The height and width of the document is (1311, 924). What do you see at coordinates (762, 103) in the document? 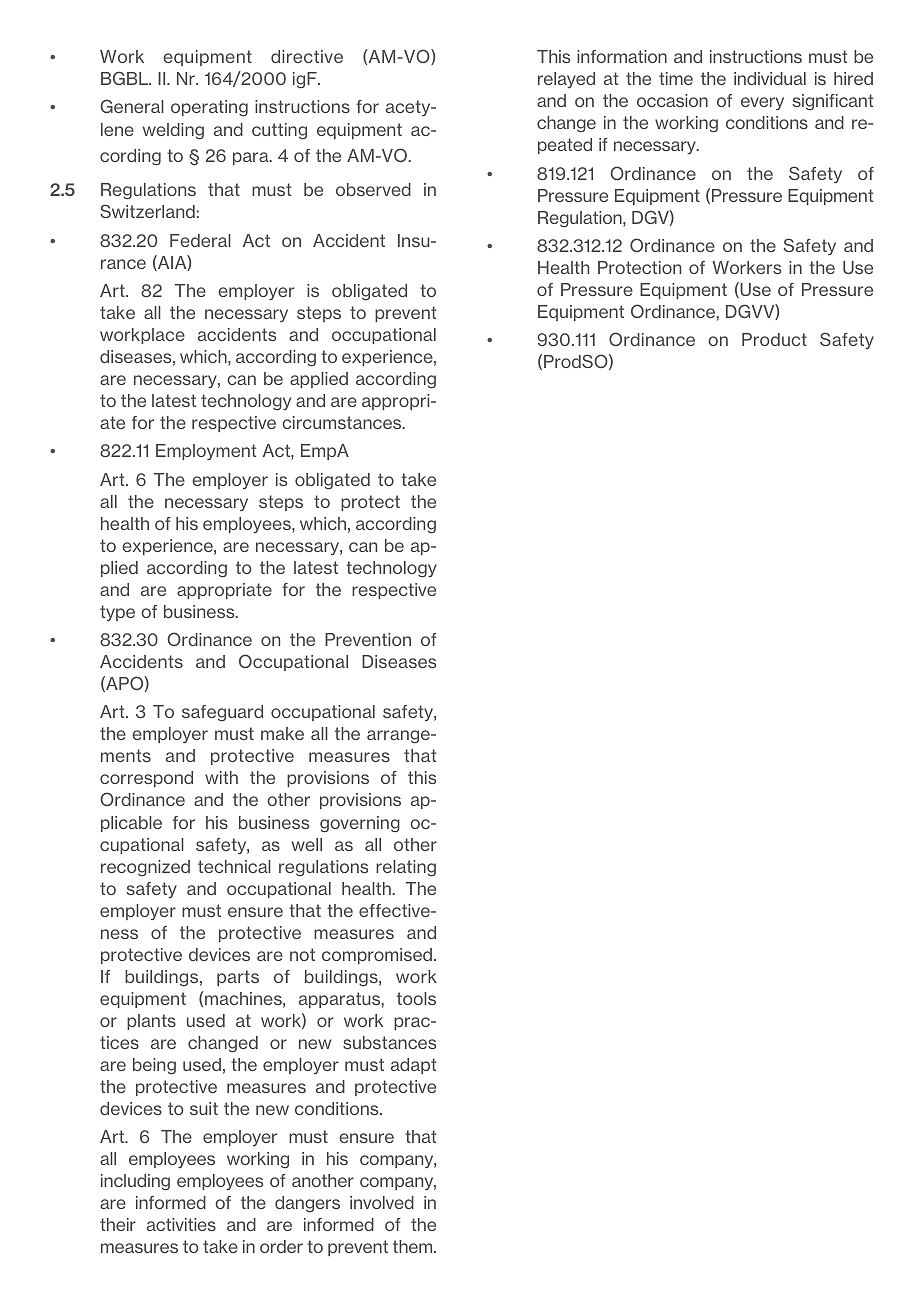
I see `every` at bounding box center [762, 103].
